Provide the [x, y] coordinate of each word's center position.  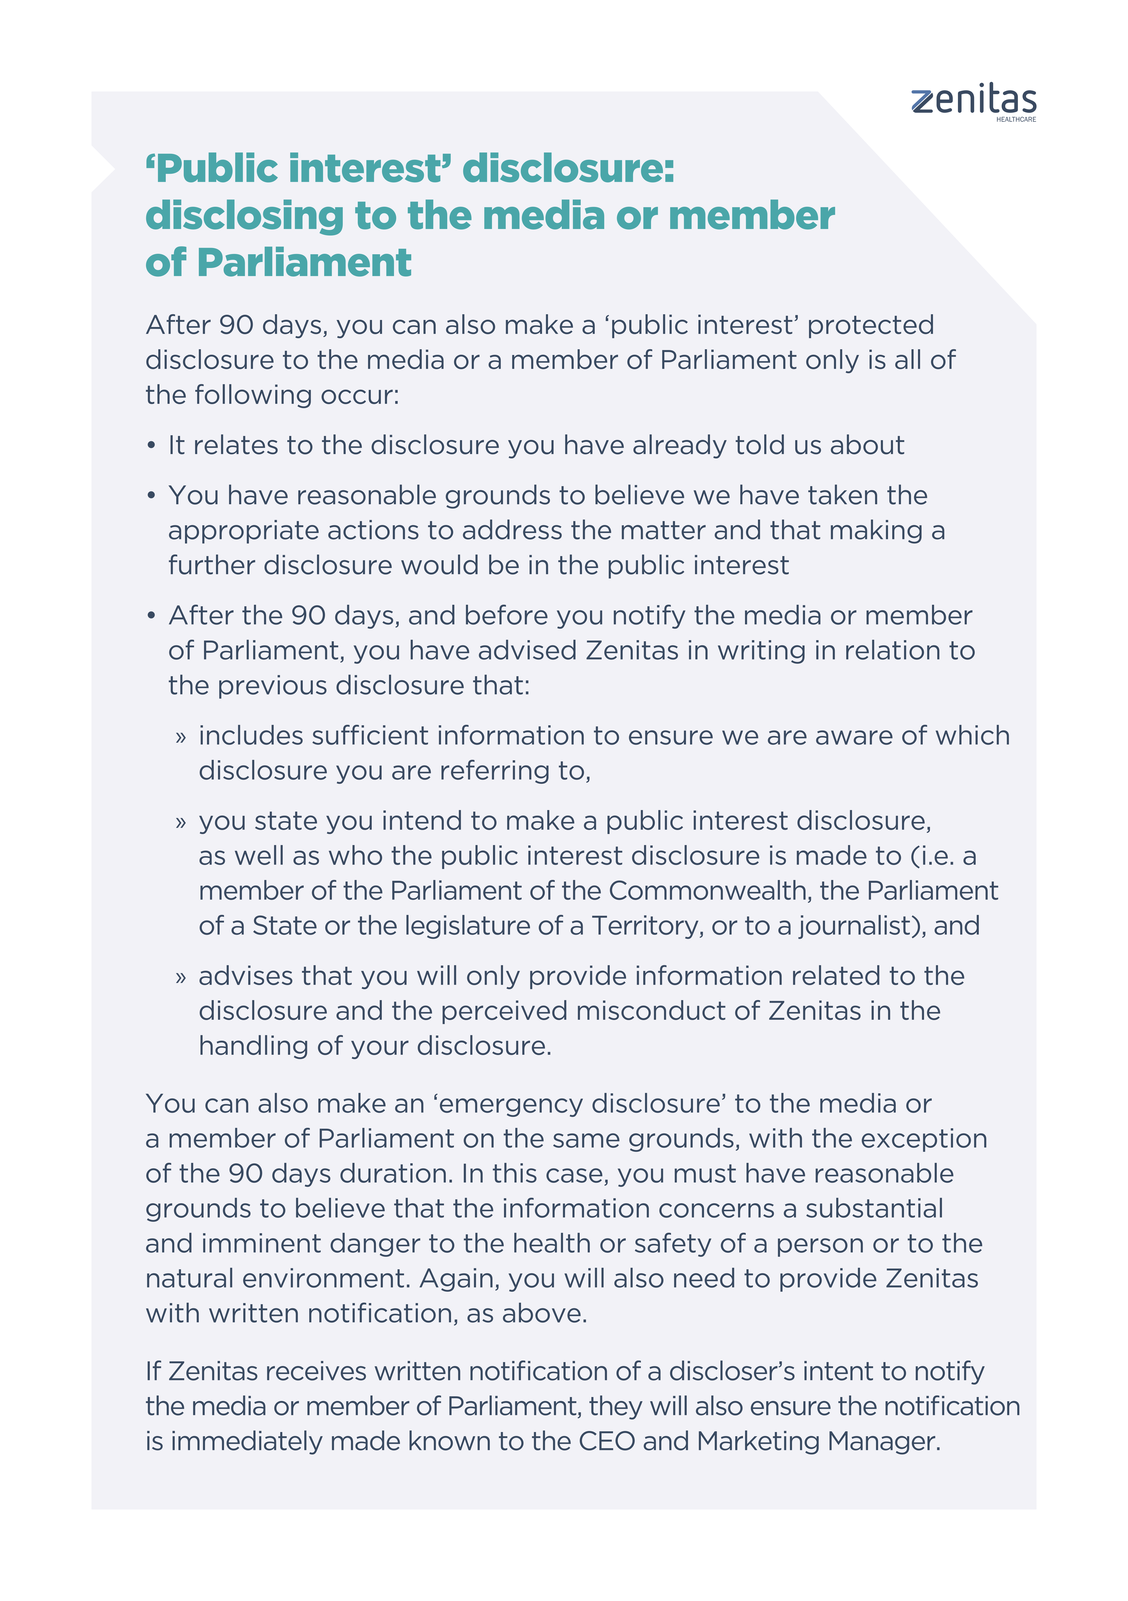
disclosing [244, 217]
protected [871, 326]
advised [527, 649]
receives [316, 1371]
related [836, 975]
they [616, 1407]
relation [893, 650]
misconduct [652, 1010]
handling [253, 1047]
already [680, 446]
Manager [883, 1443]
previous [273, 687]
